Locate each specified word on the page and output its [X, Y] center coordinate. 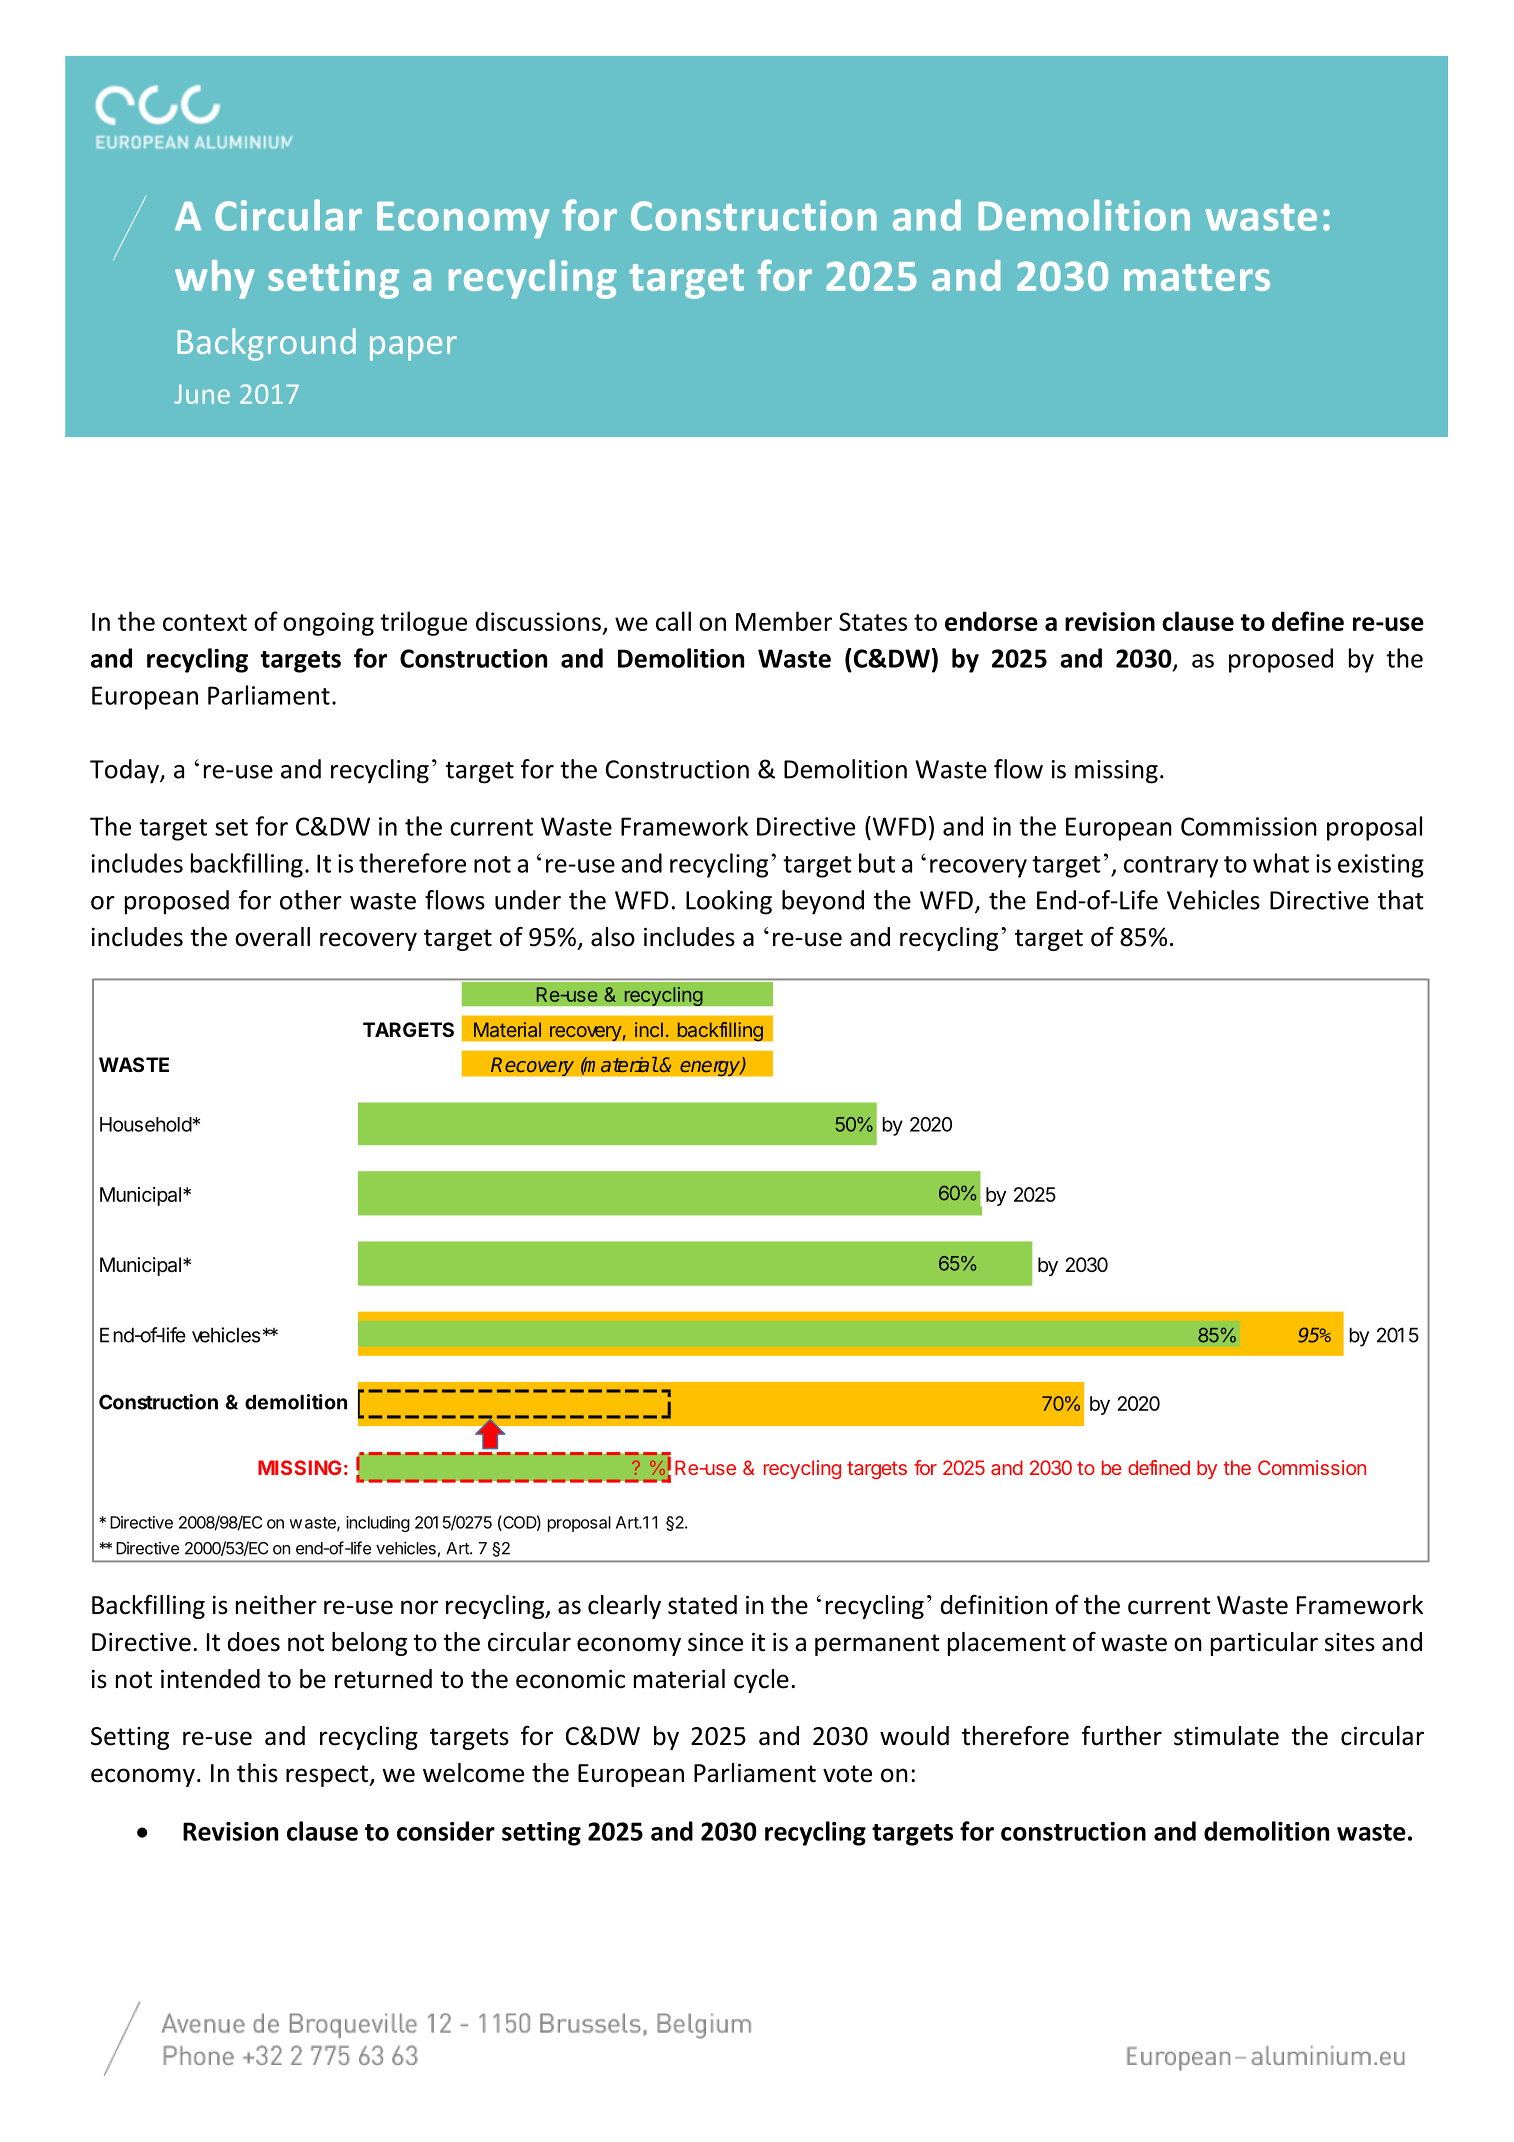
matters [1197, 277]
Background [267, 344]
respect [328, 1776]
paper [413, 348]
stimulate [1226, 1736]
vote [847, 1774]
